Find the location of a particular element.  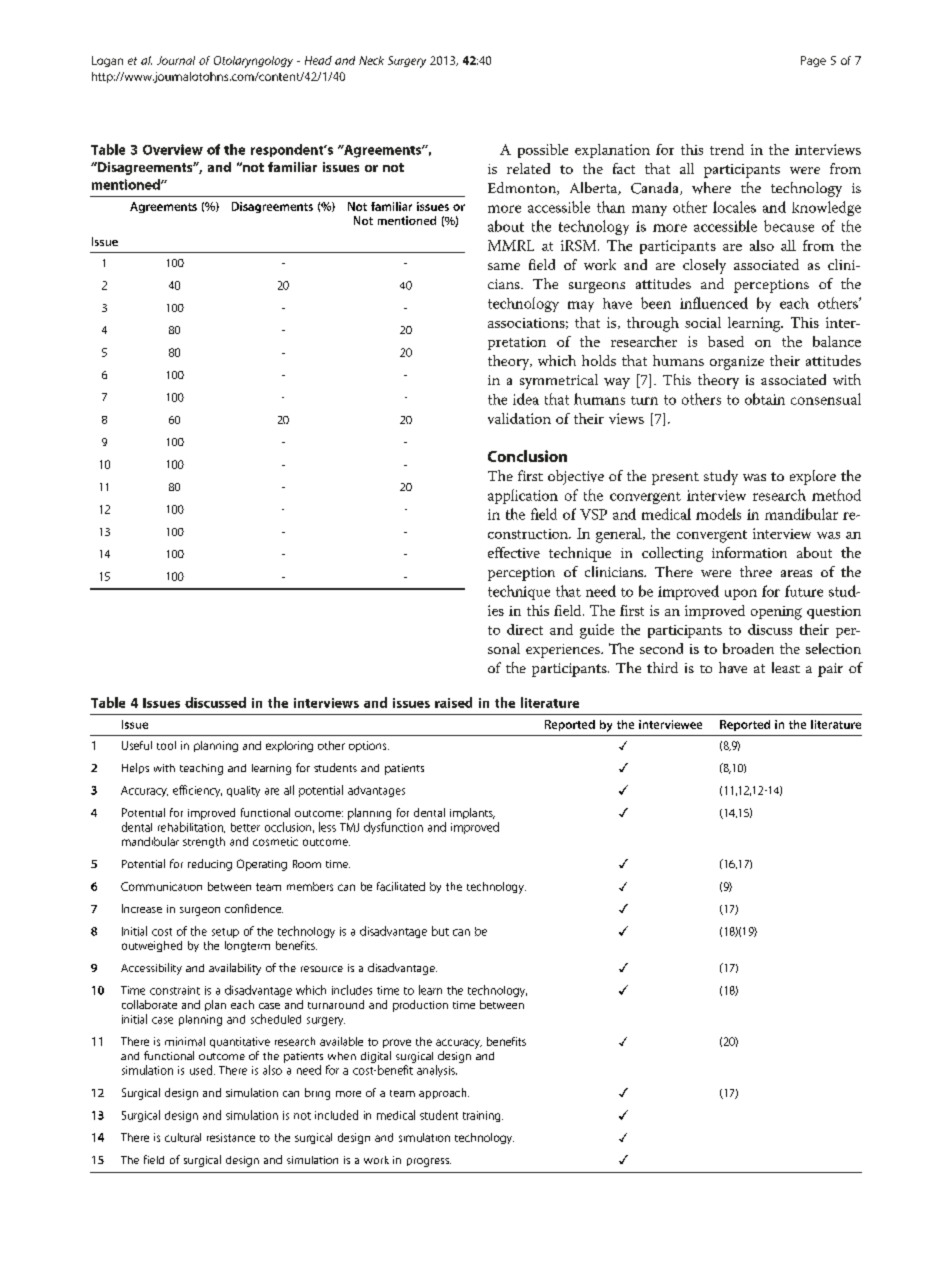

Conclusion is located at coordinates (527, 456).
